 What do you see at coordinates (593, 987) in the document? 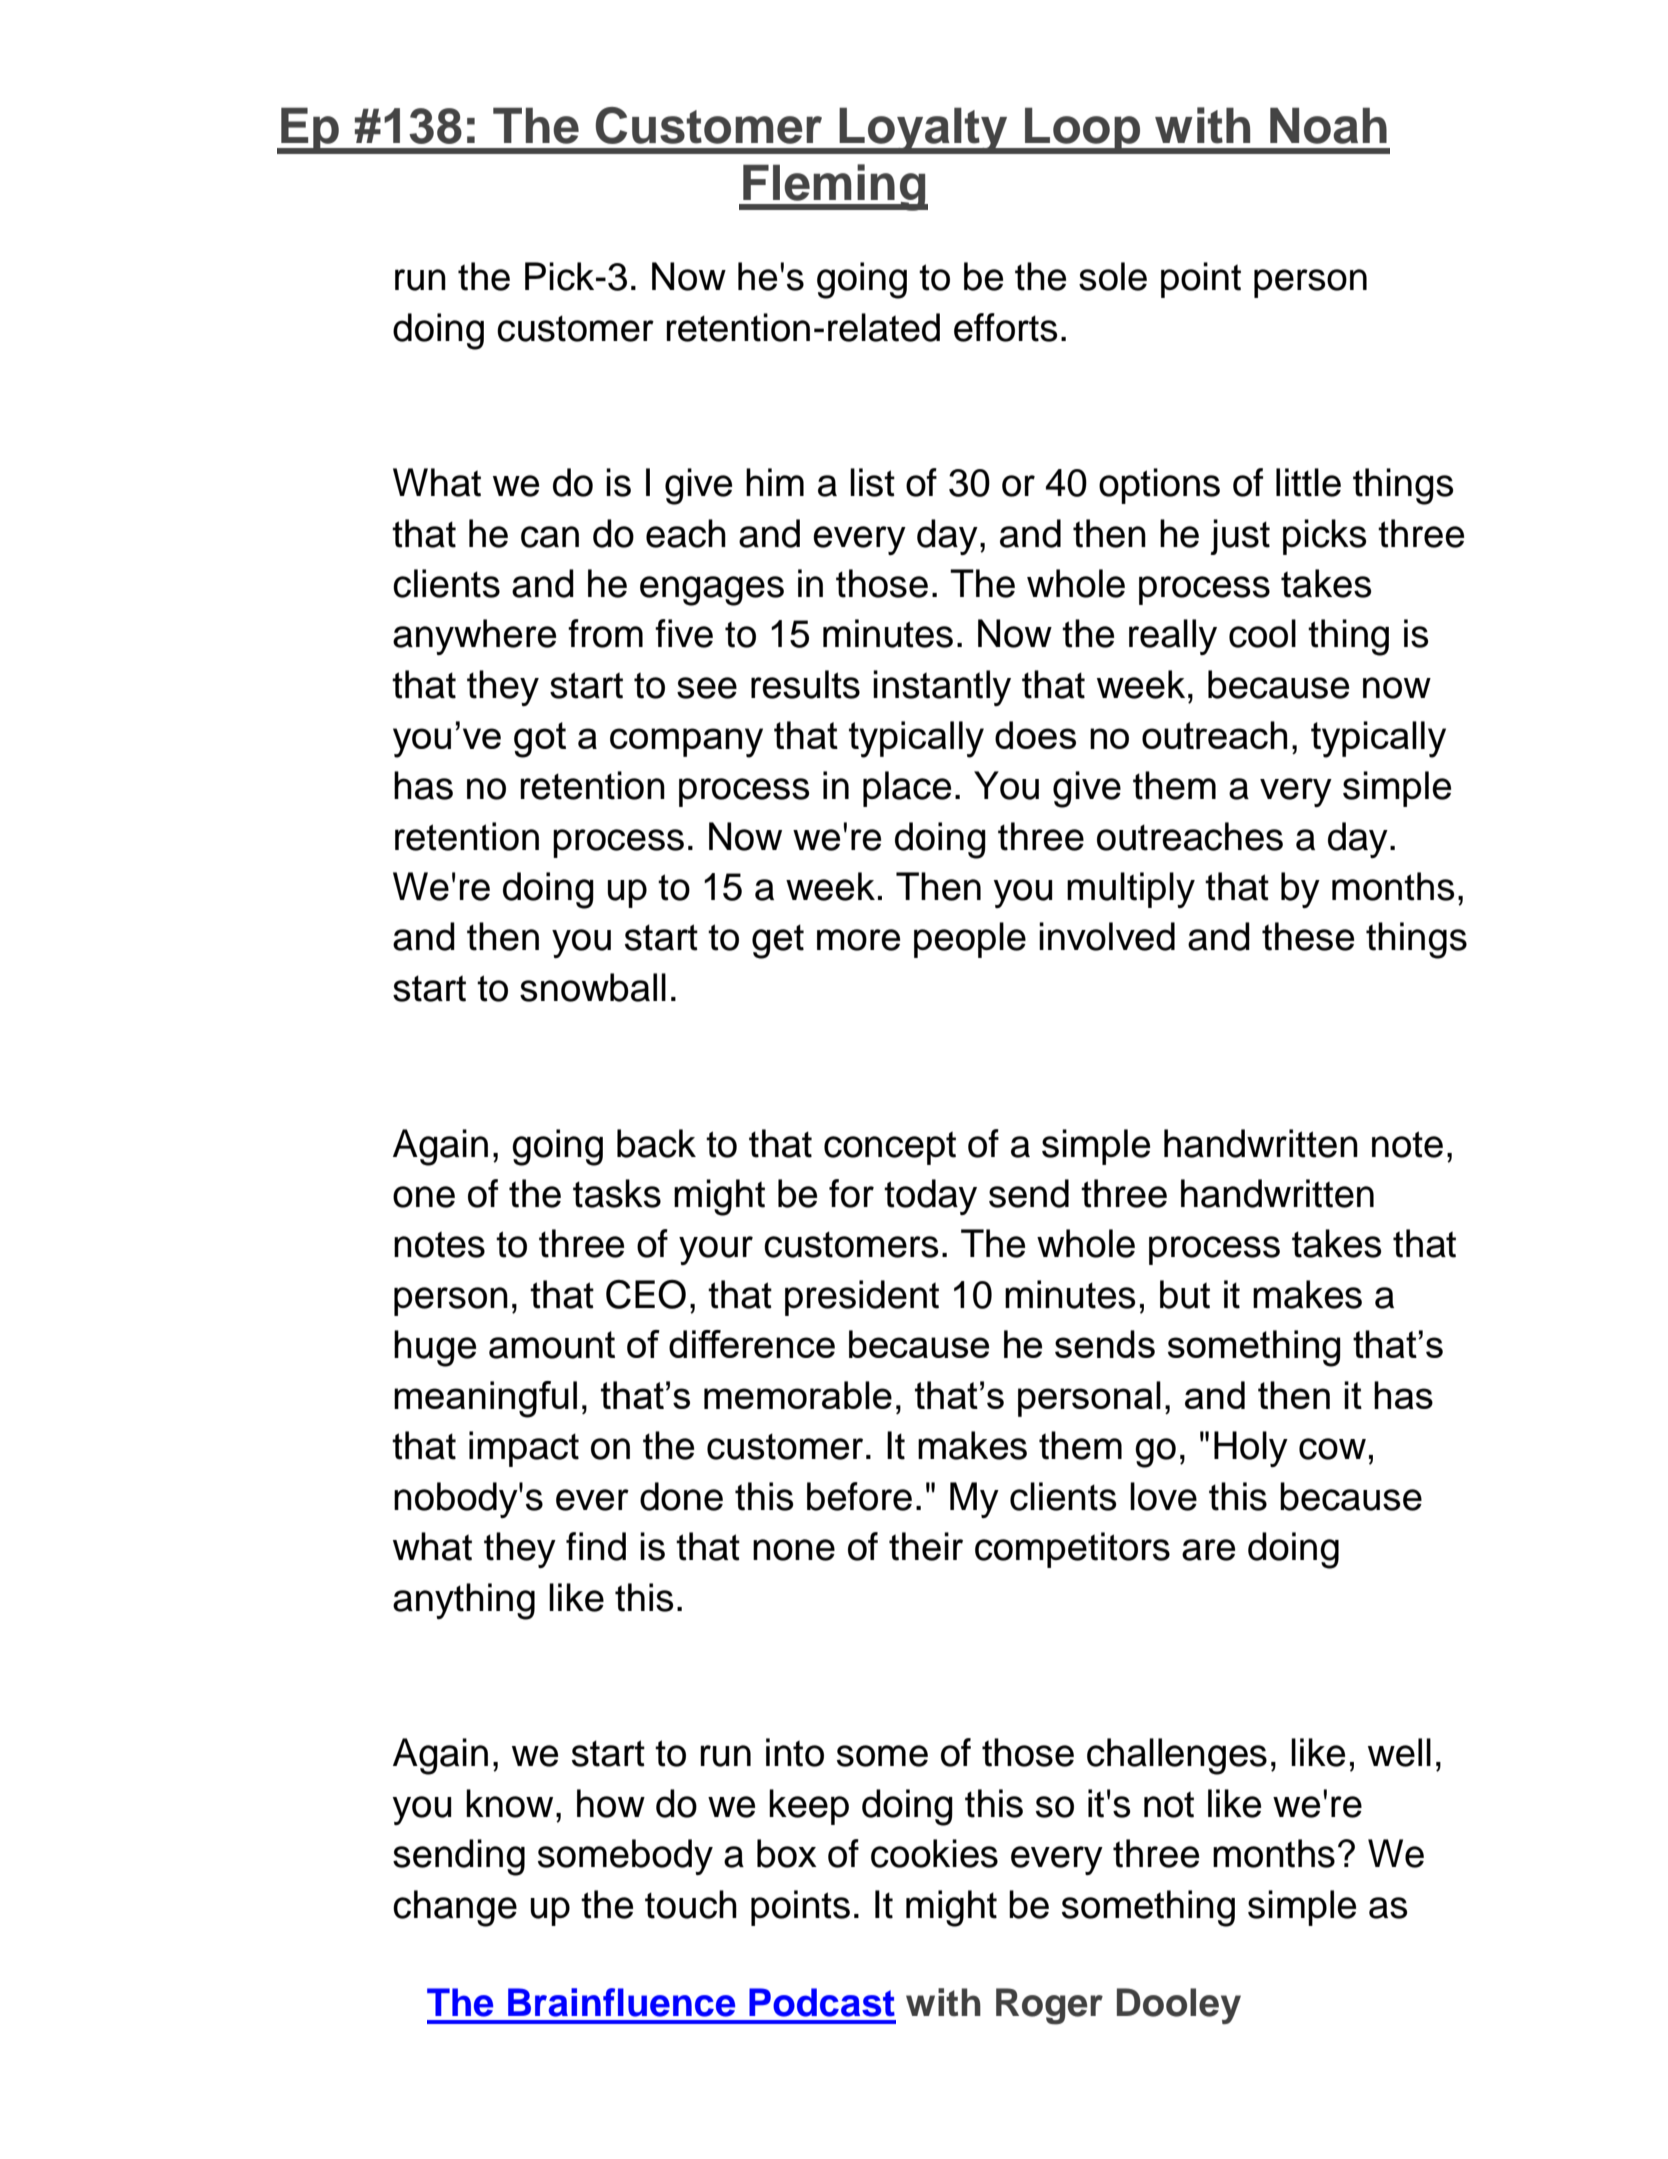
I see `snowball` at bounding box center [593, 987].
